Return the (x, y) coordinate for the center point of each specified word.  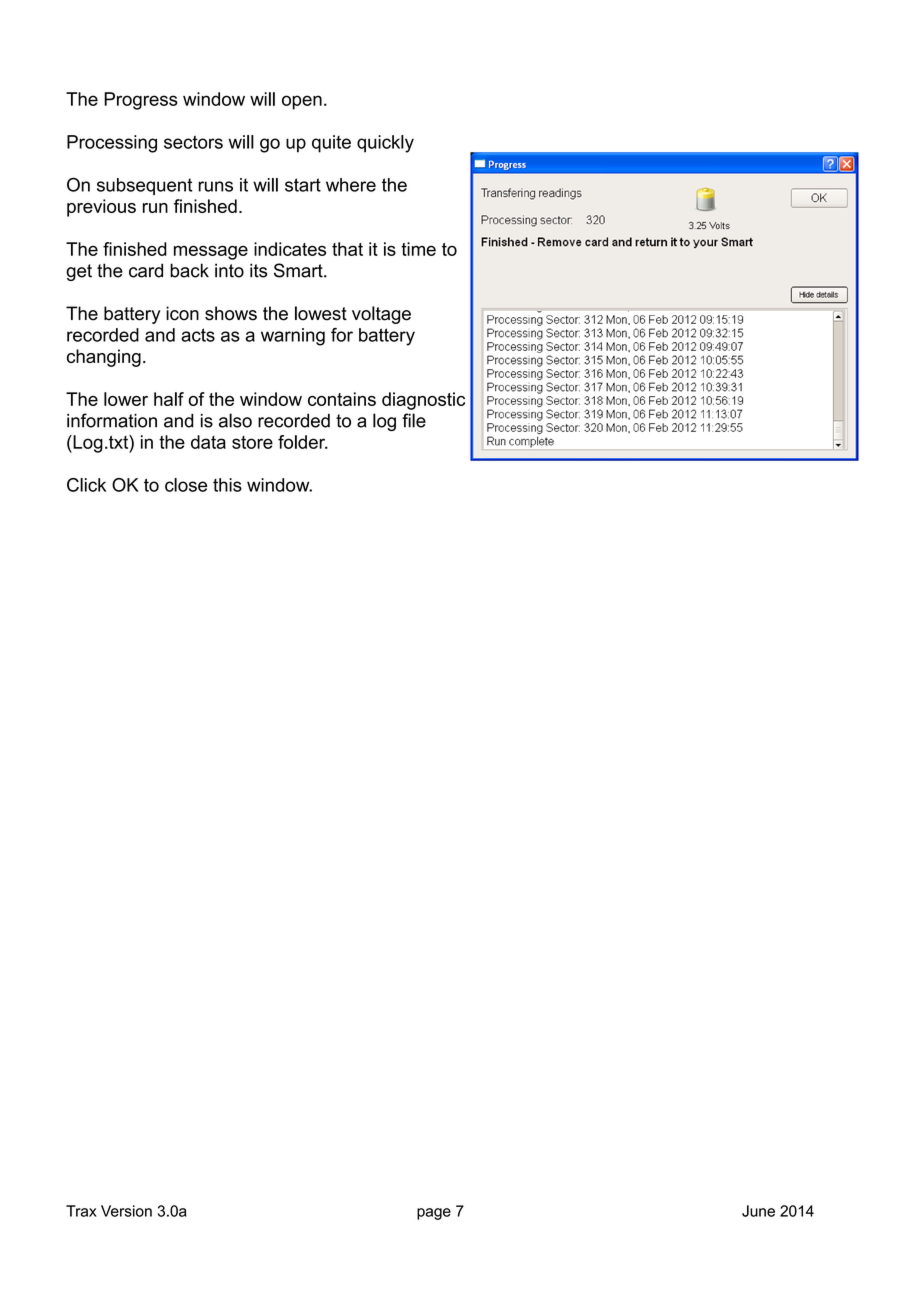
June (758, 1211)
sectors (193, 142)
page (434, 1214)
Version (126, 1211)
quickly (385, 144)
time (418, 249)
